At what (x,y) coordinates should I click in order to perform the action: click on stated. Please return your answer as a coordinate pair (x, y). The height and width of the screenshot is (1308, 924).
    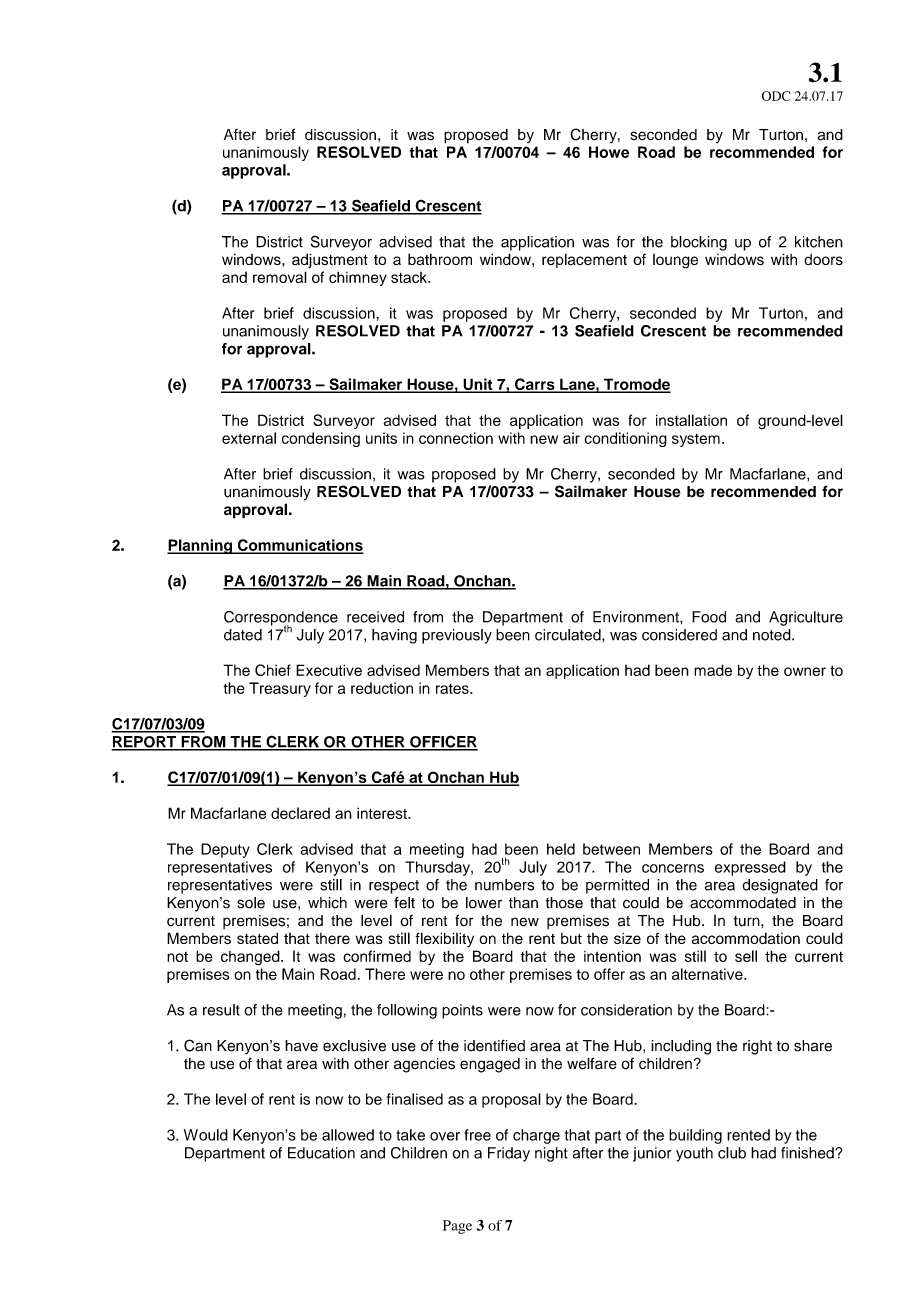
    Looking at the image, I should click on (257, 938).
